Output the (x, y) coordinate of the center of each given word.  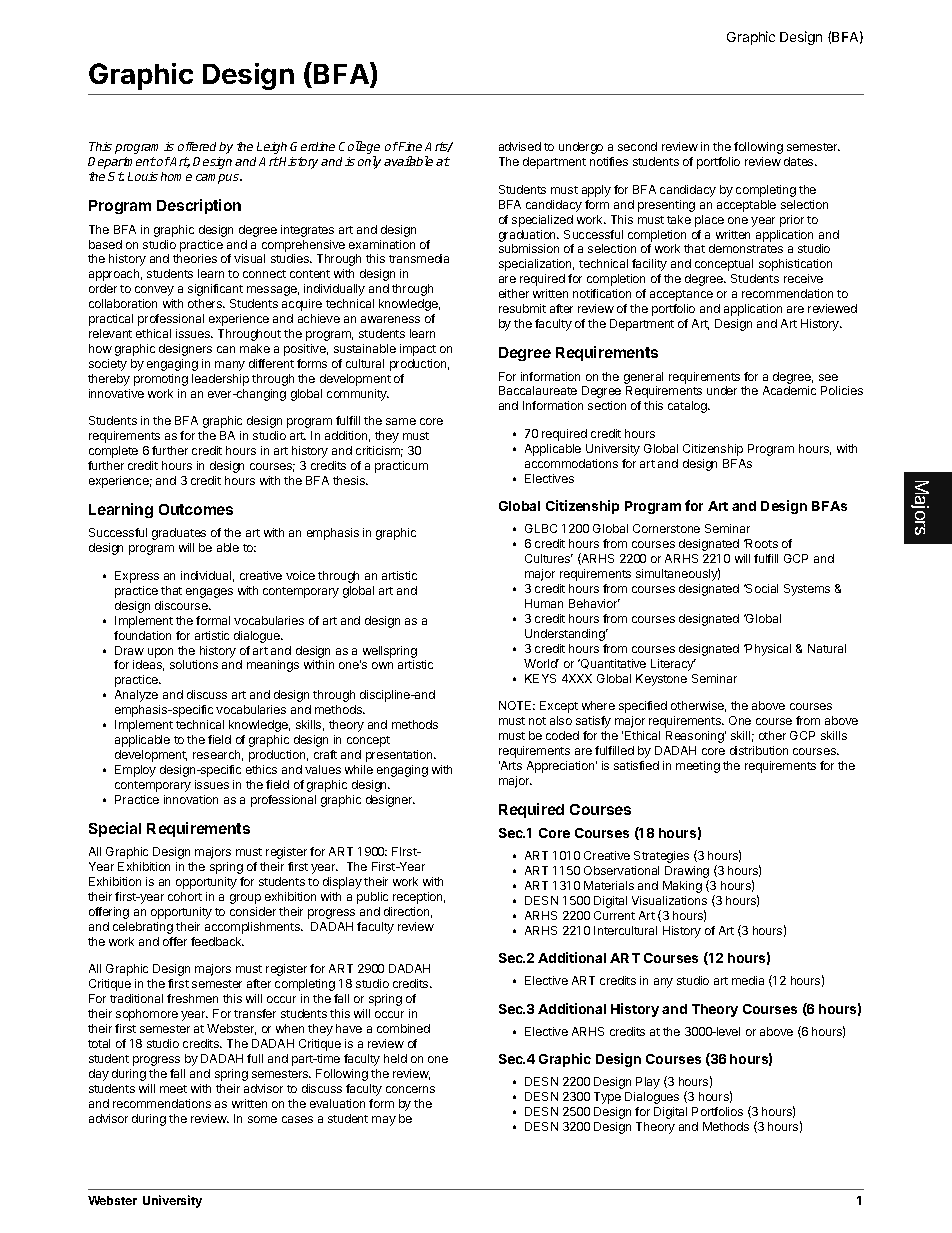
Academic (789, 390)
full (255, 1058)
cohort (185, 896)
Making (682, 887)
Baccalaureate (538, 390)
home (176, 176)
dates (800, 161)
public (372, 898)
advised (520, 146)
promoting (161, 380)
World (541, 663)
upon (160, 653)
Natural (827, 648)
